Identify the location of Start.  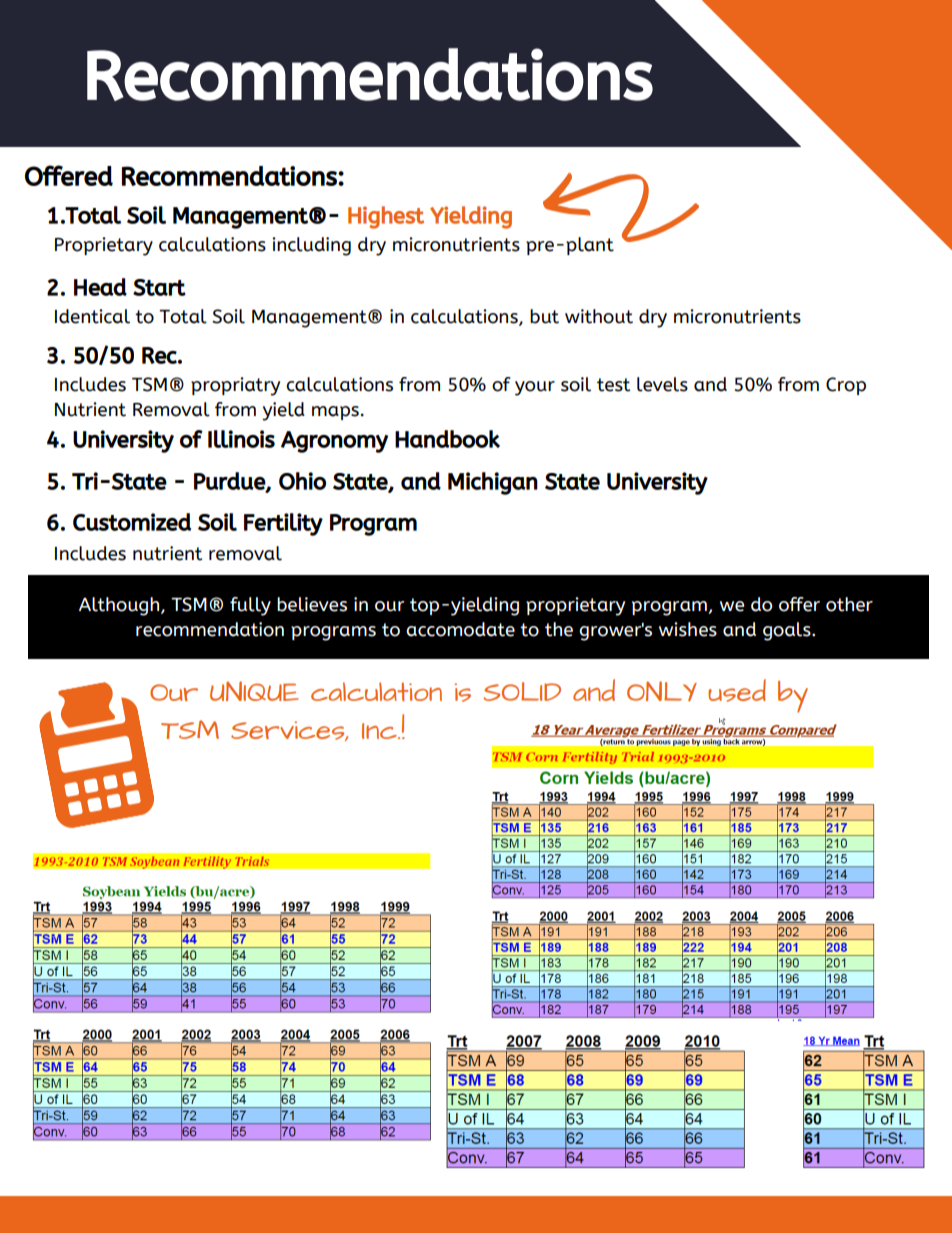
(159, 287).
